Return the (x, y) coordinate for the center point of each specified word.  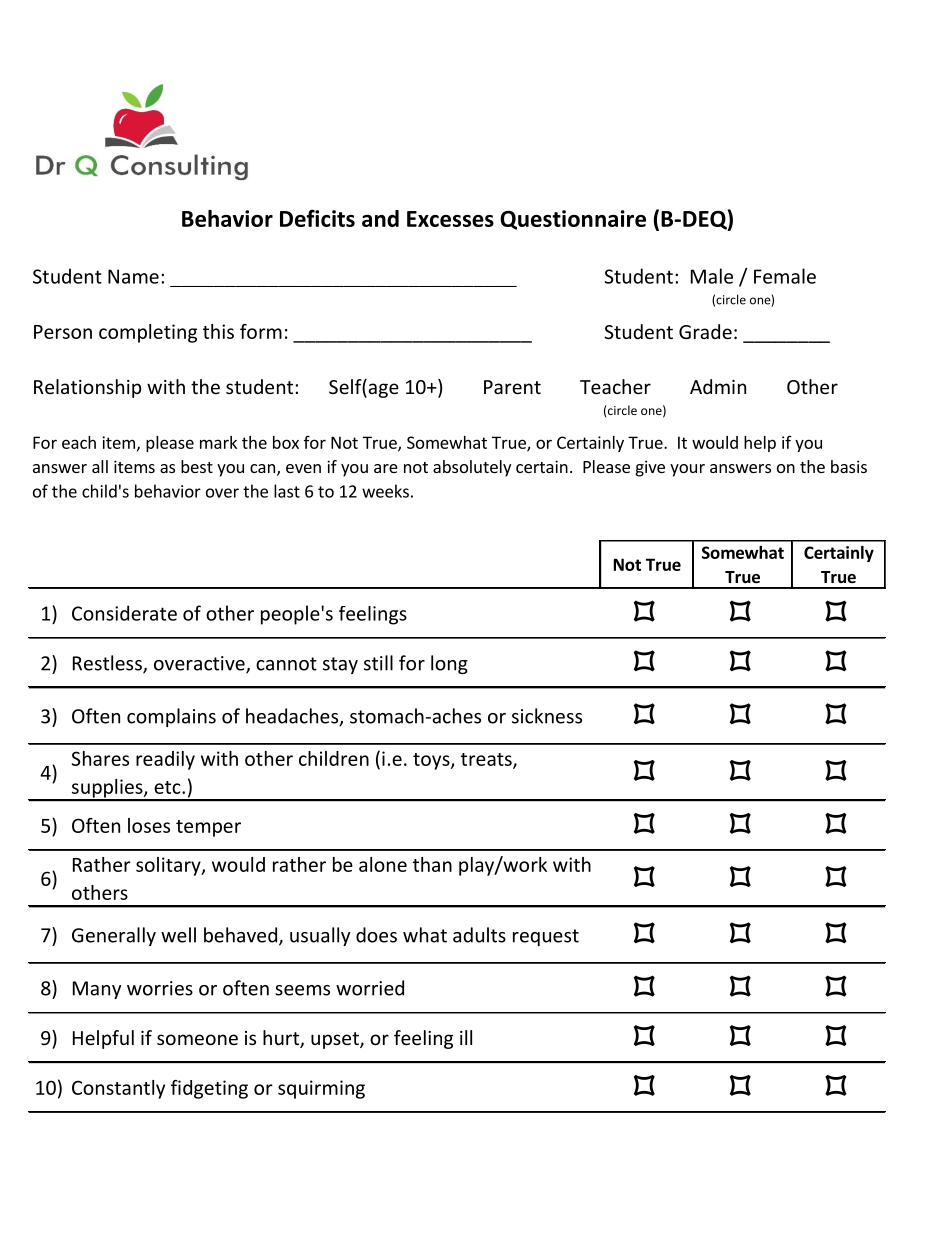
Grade (705, 331)
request (546, 937)
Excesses (450, 219)
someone (197, 1039)
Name (133, 276)
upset (336, 1040)
